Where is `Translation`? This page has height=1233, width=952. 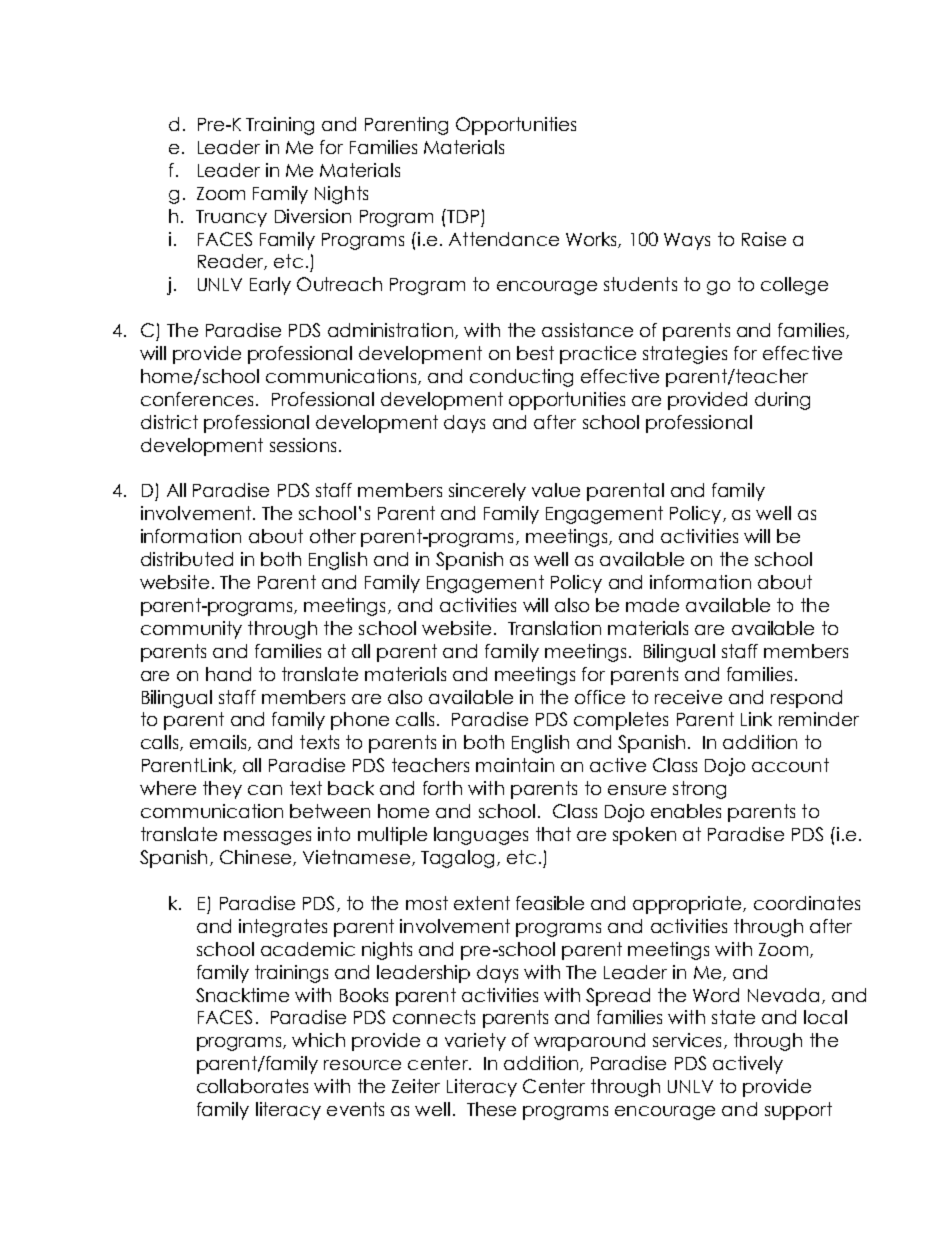
Translation is located at coordinates (554, 628).
